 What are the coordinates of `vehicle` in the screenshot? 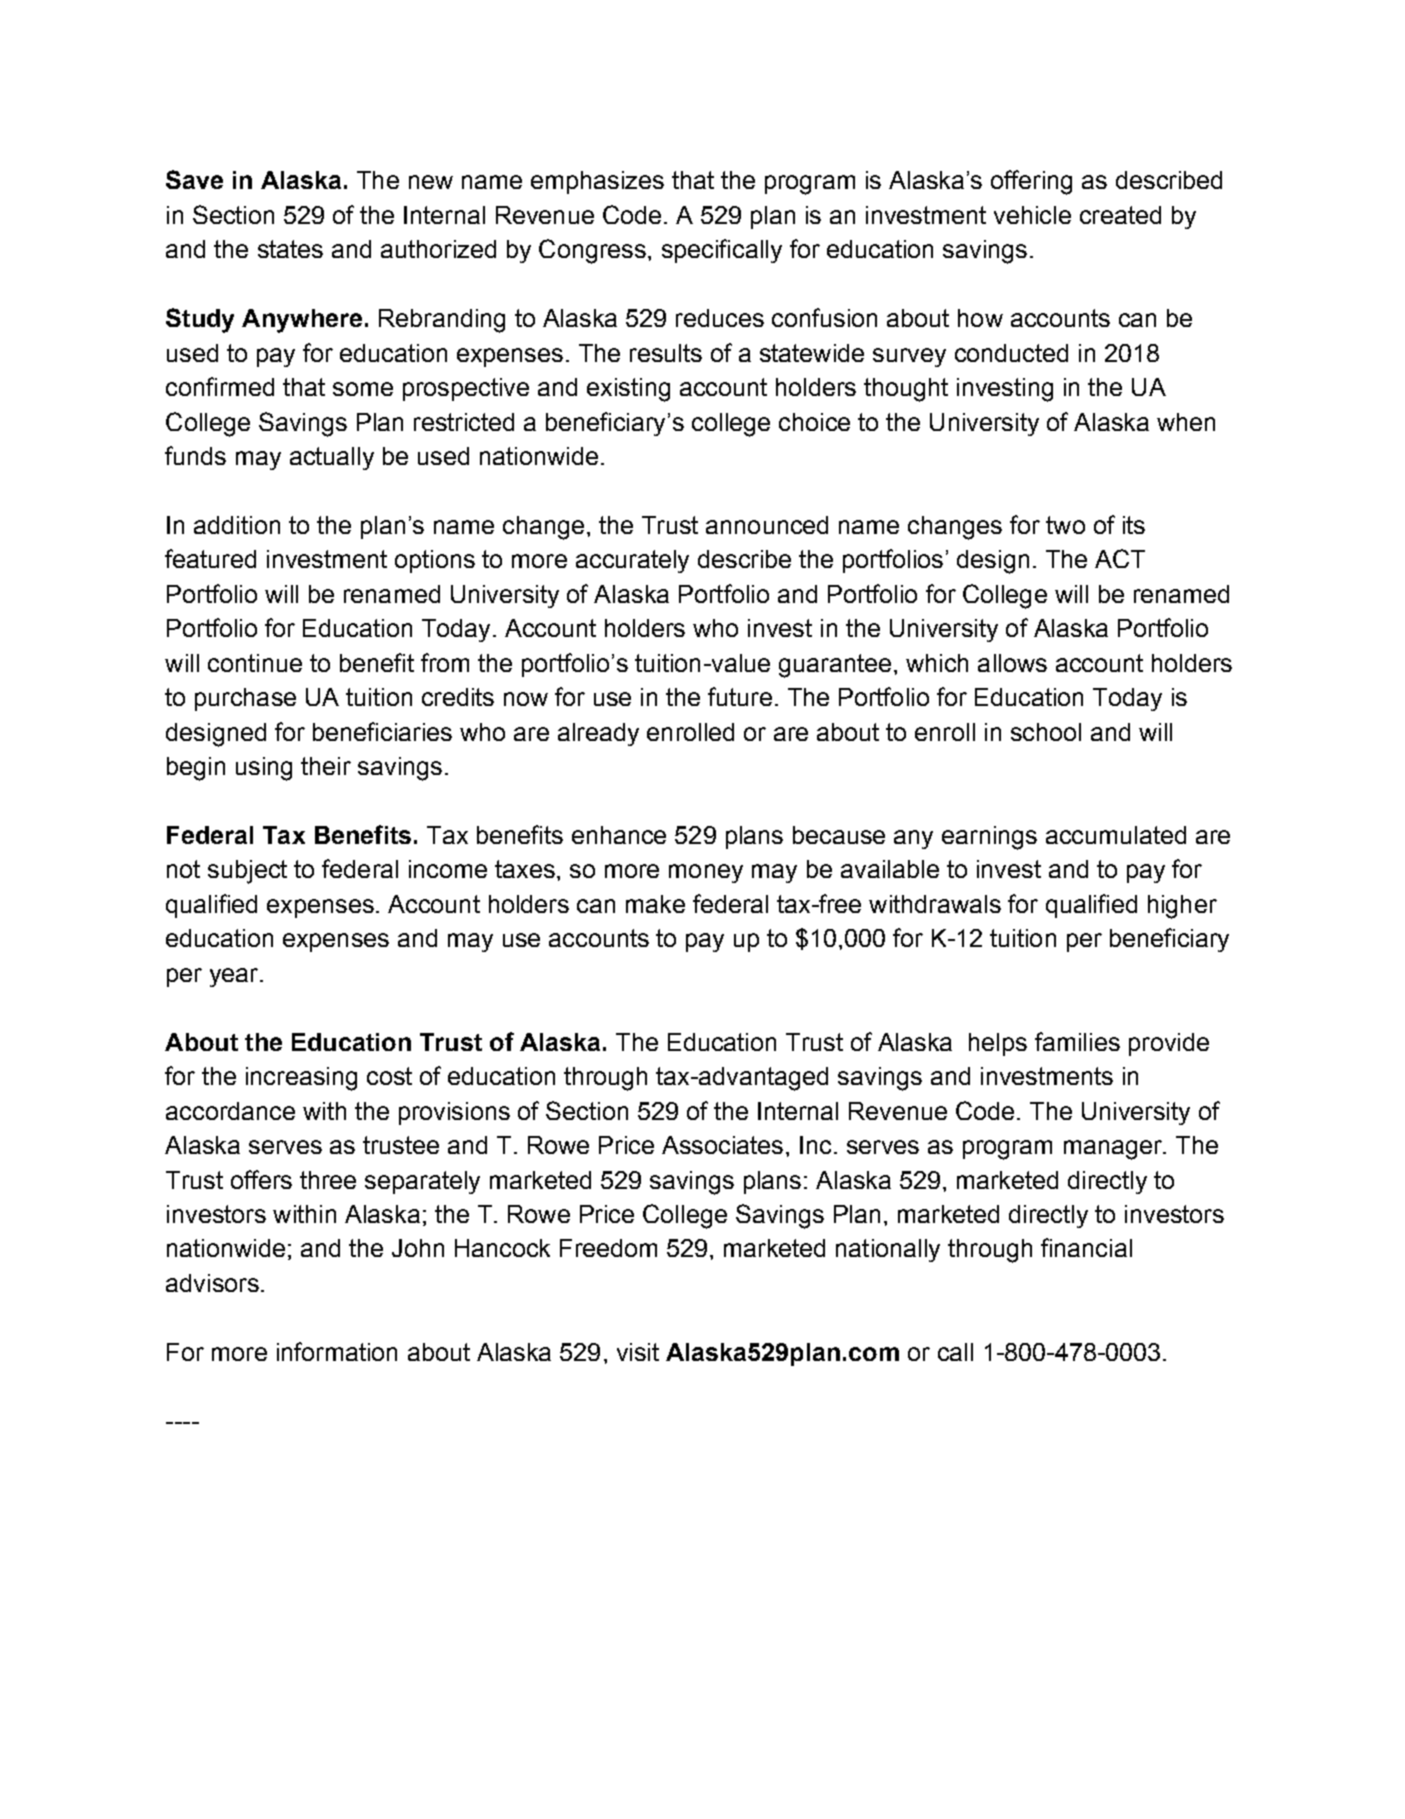 It's located at (1032, 215).
